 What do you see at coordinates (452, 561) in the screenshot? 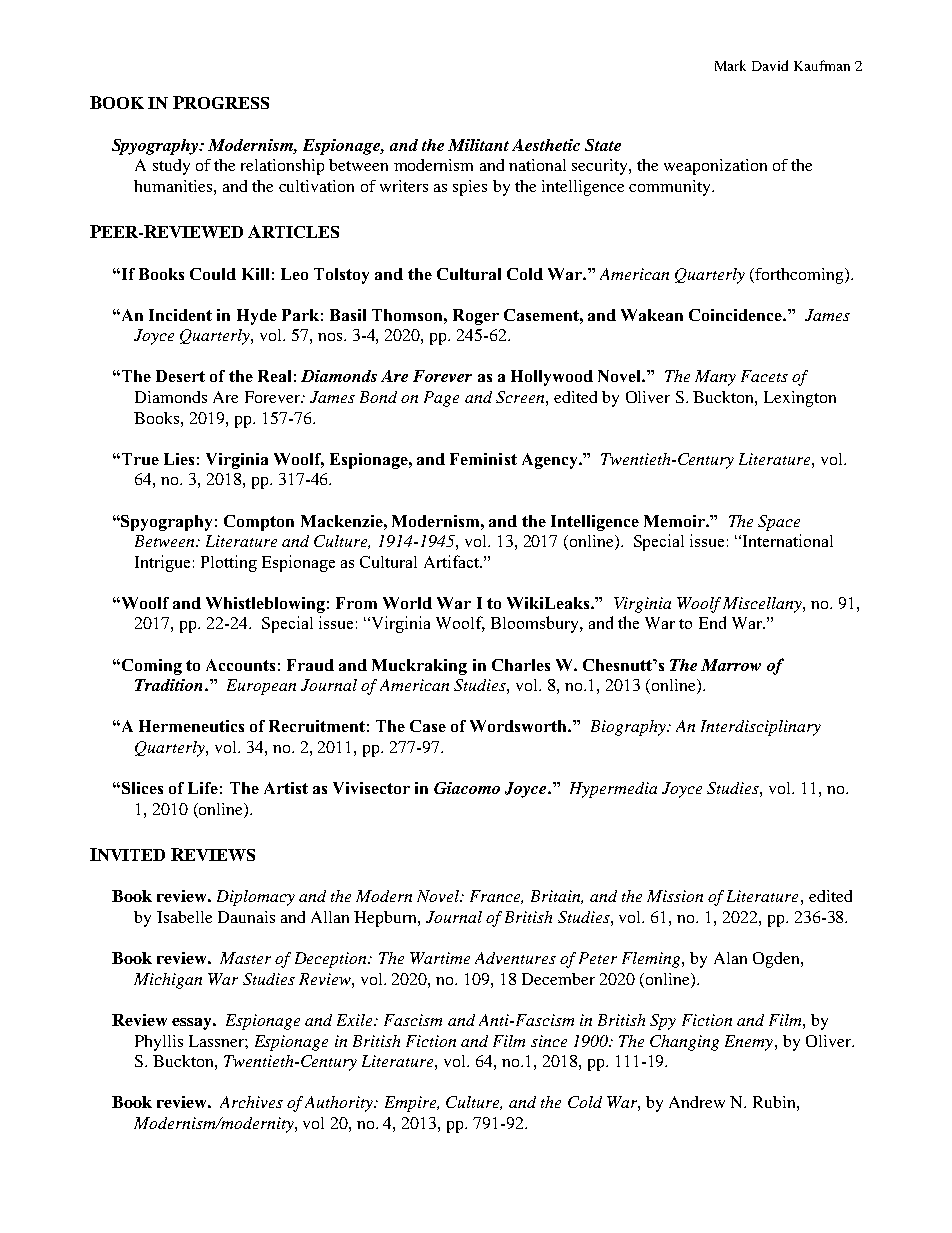
I see `Artifact` at bounding box center [452, 561].
